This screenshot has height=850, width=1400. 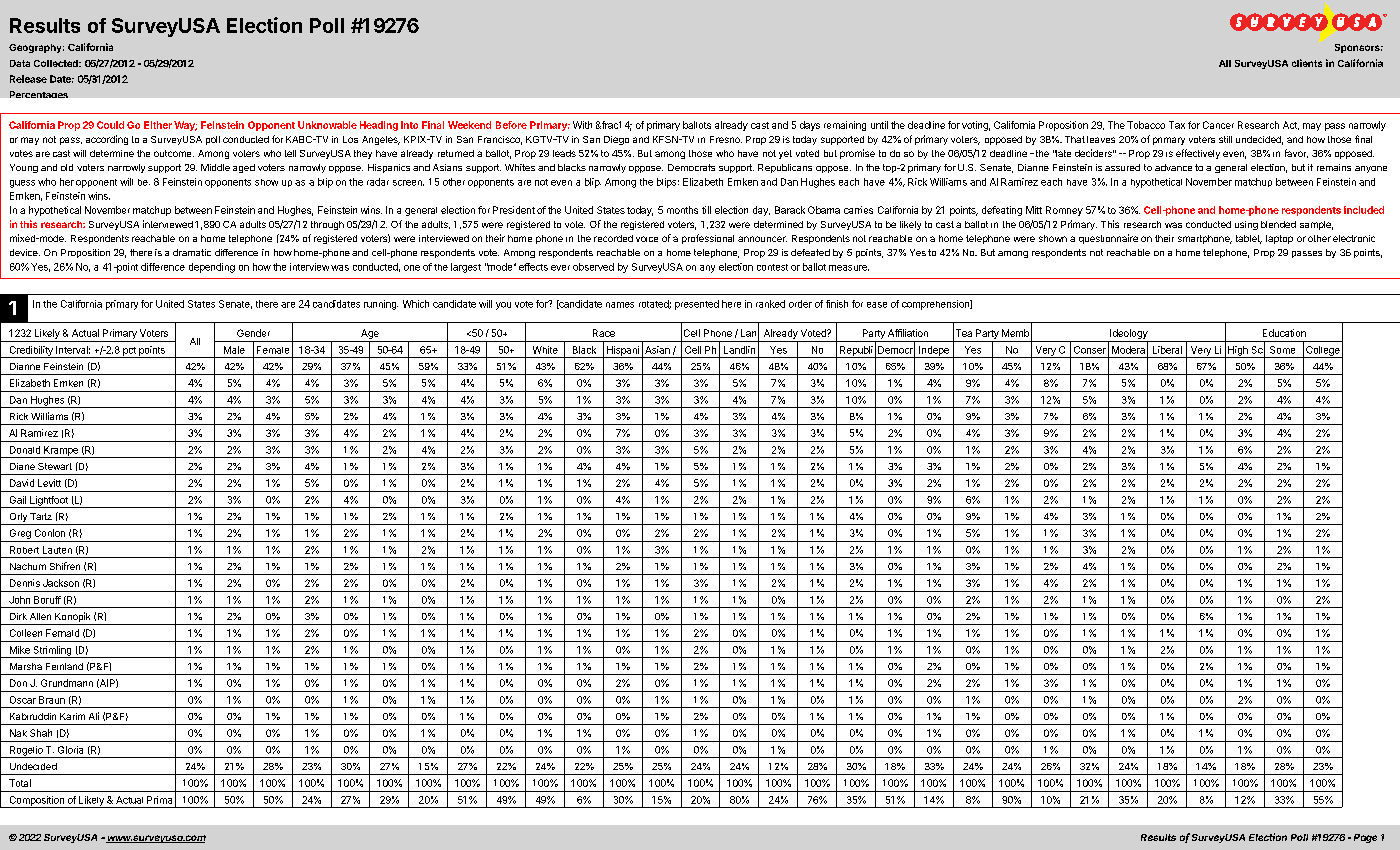 What do you see at coordinates (1284, 333) in the screenshot?
I see `Education` at bounding box center [1284, 333].
